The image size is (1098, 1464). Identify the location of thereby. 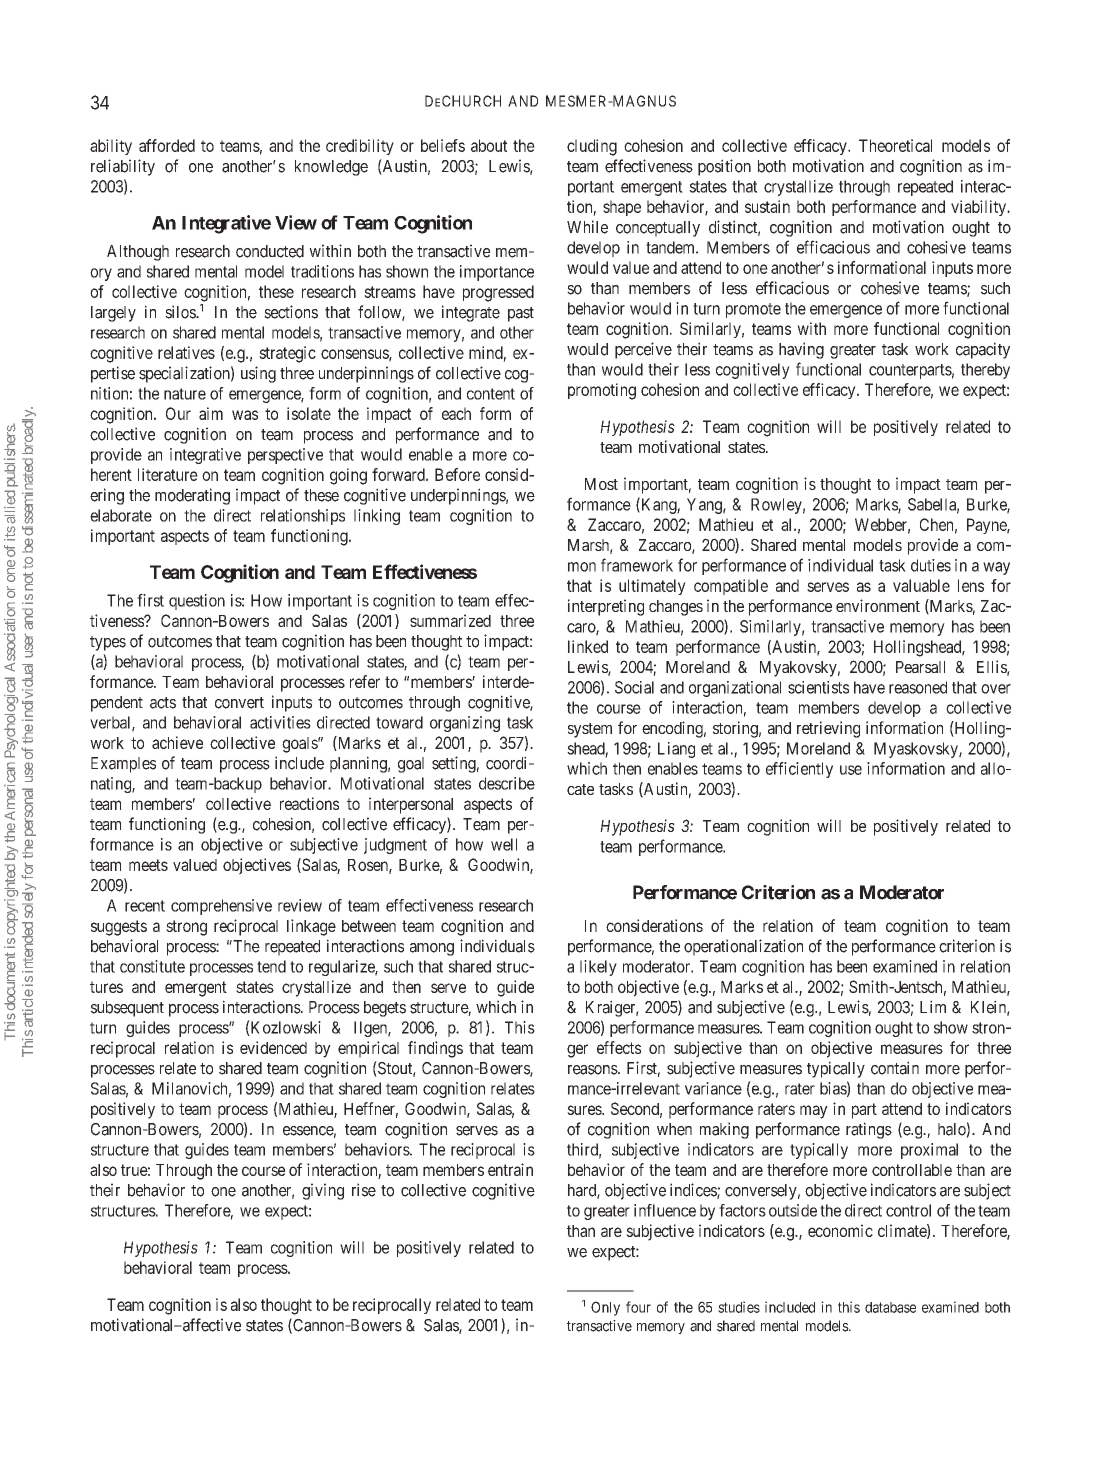
(985, 371).
